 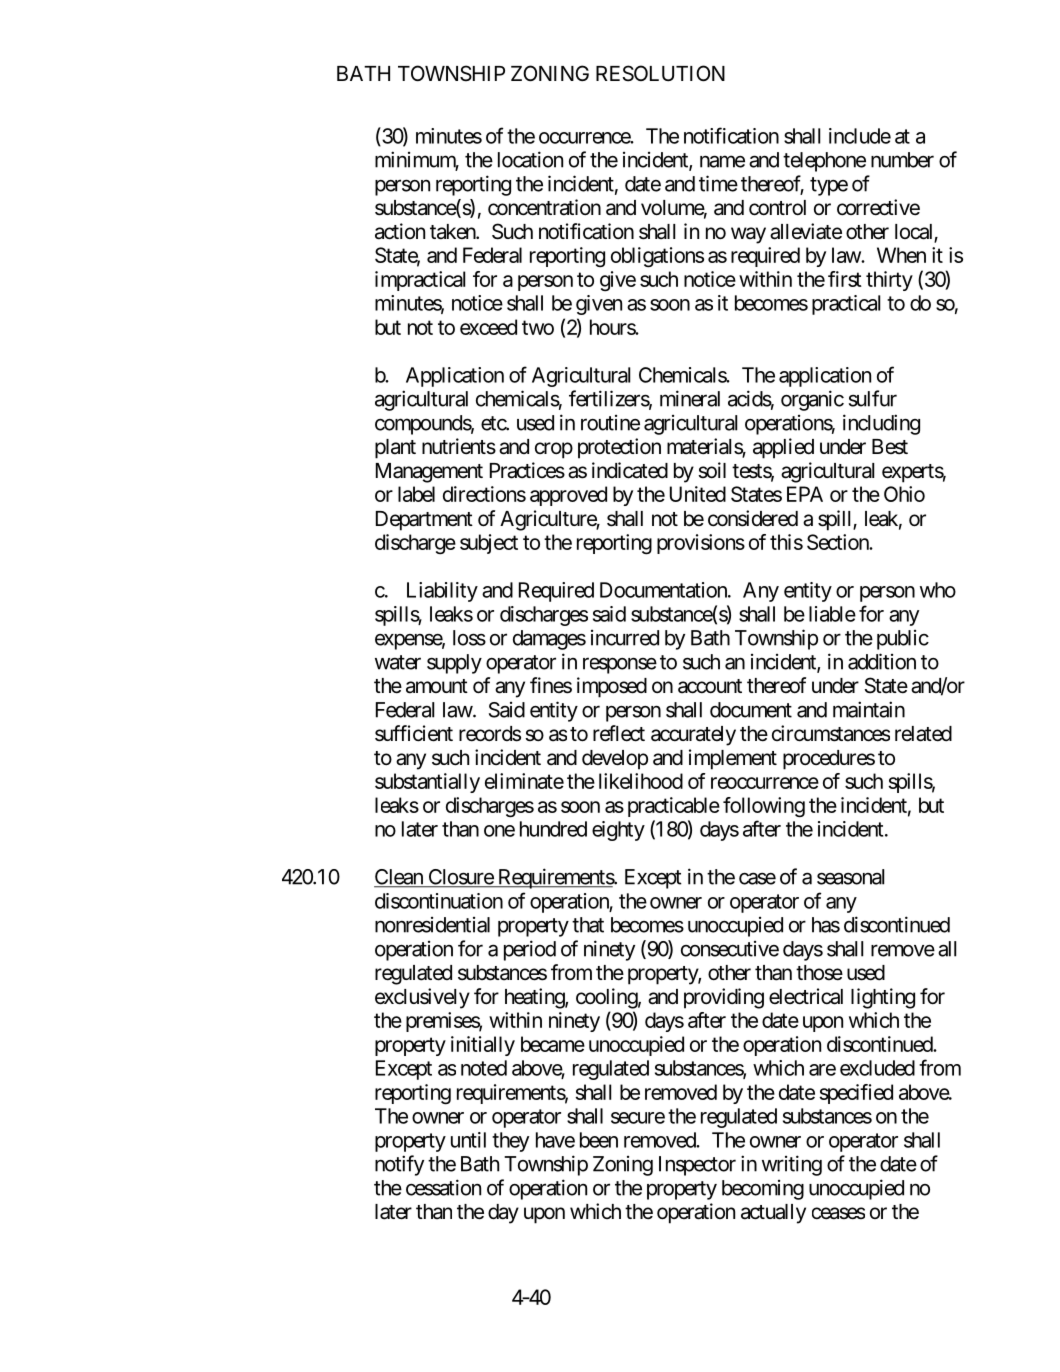 I want to click on supply, so click(x=454, y=664).
